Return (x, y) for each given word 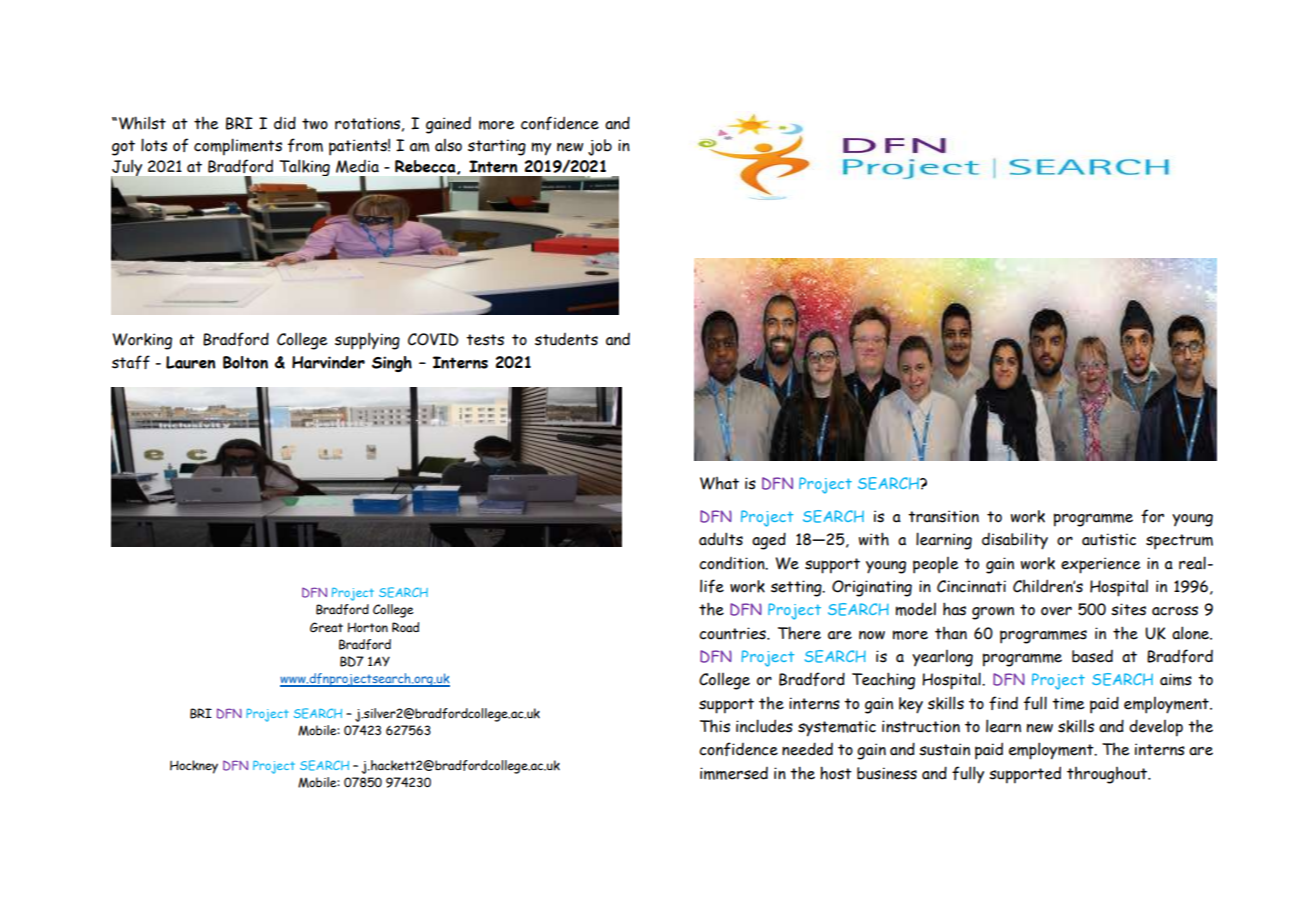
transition (943, 516)
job (600, 147)
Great (326, 627)
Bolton (245, 362)
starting (497, 147)
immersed (734, 773)
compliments (238, 147)
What (719, 483)
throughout (1108, 775)
